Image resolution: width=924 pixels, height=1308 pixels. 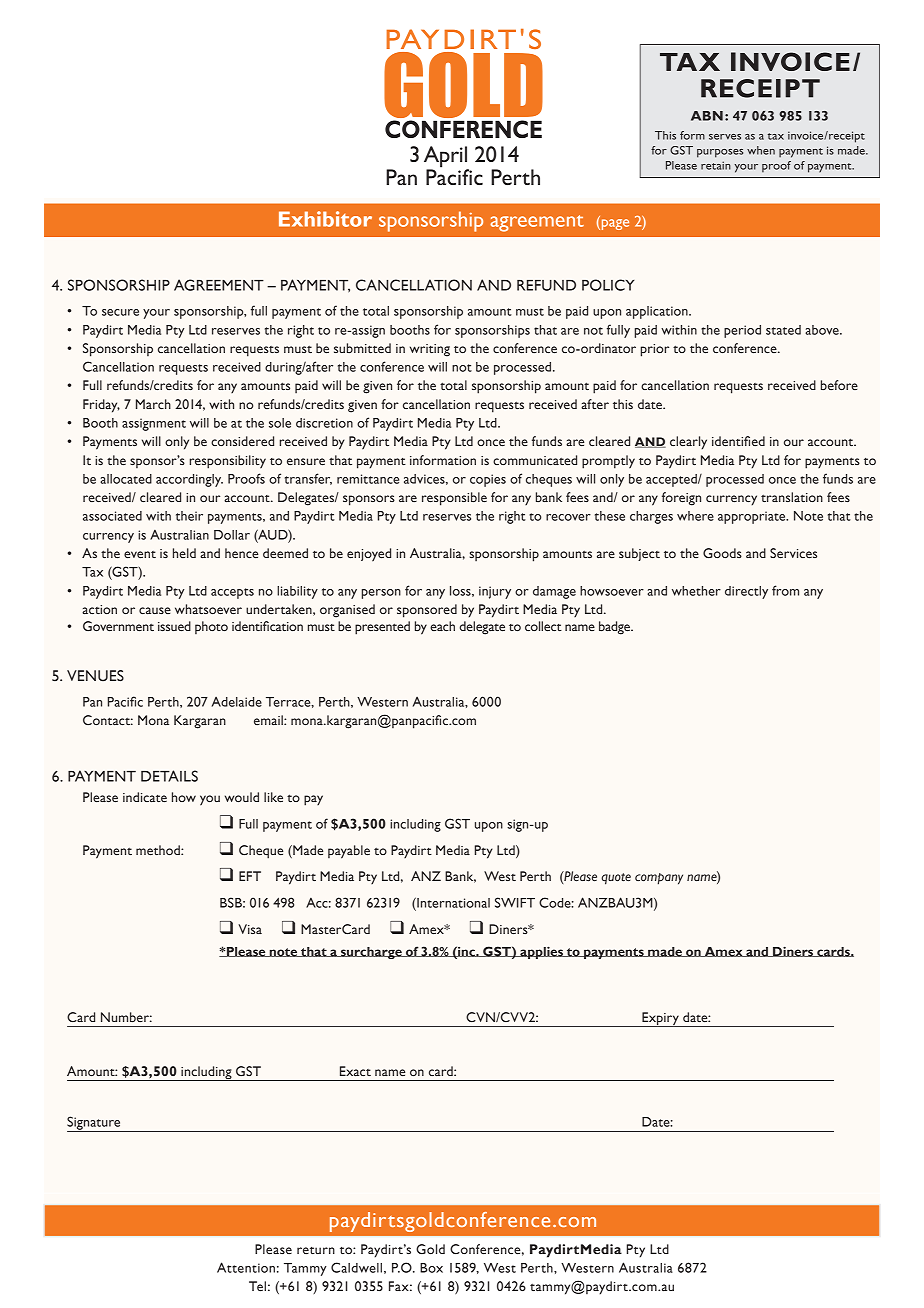 I want to click on secure, so click(x=120, y=312).
